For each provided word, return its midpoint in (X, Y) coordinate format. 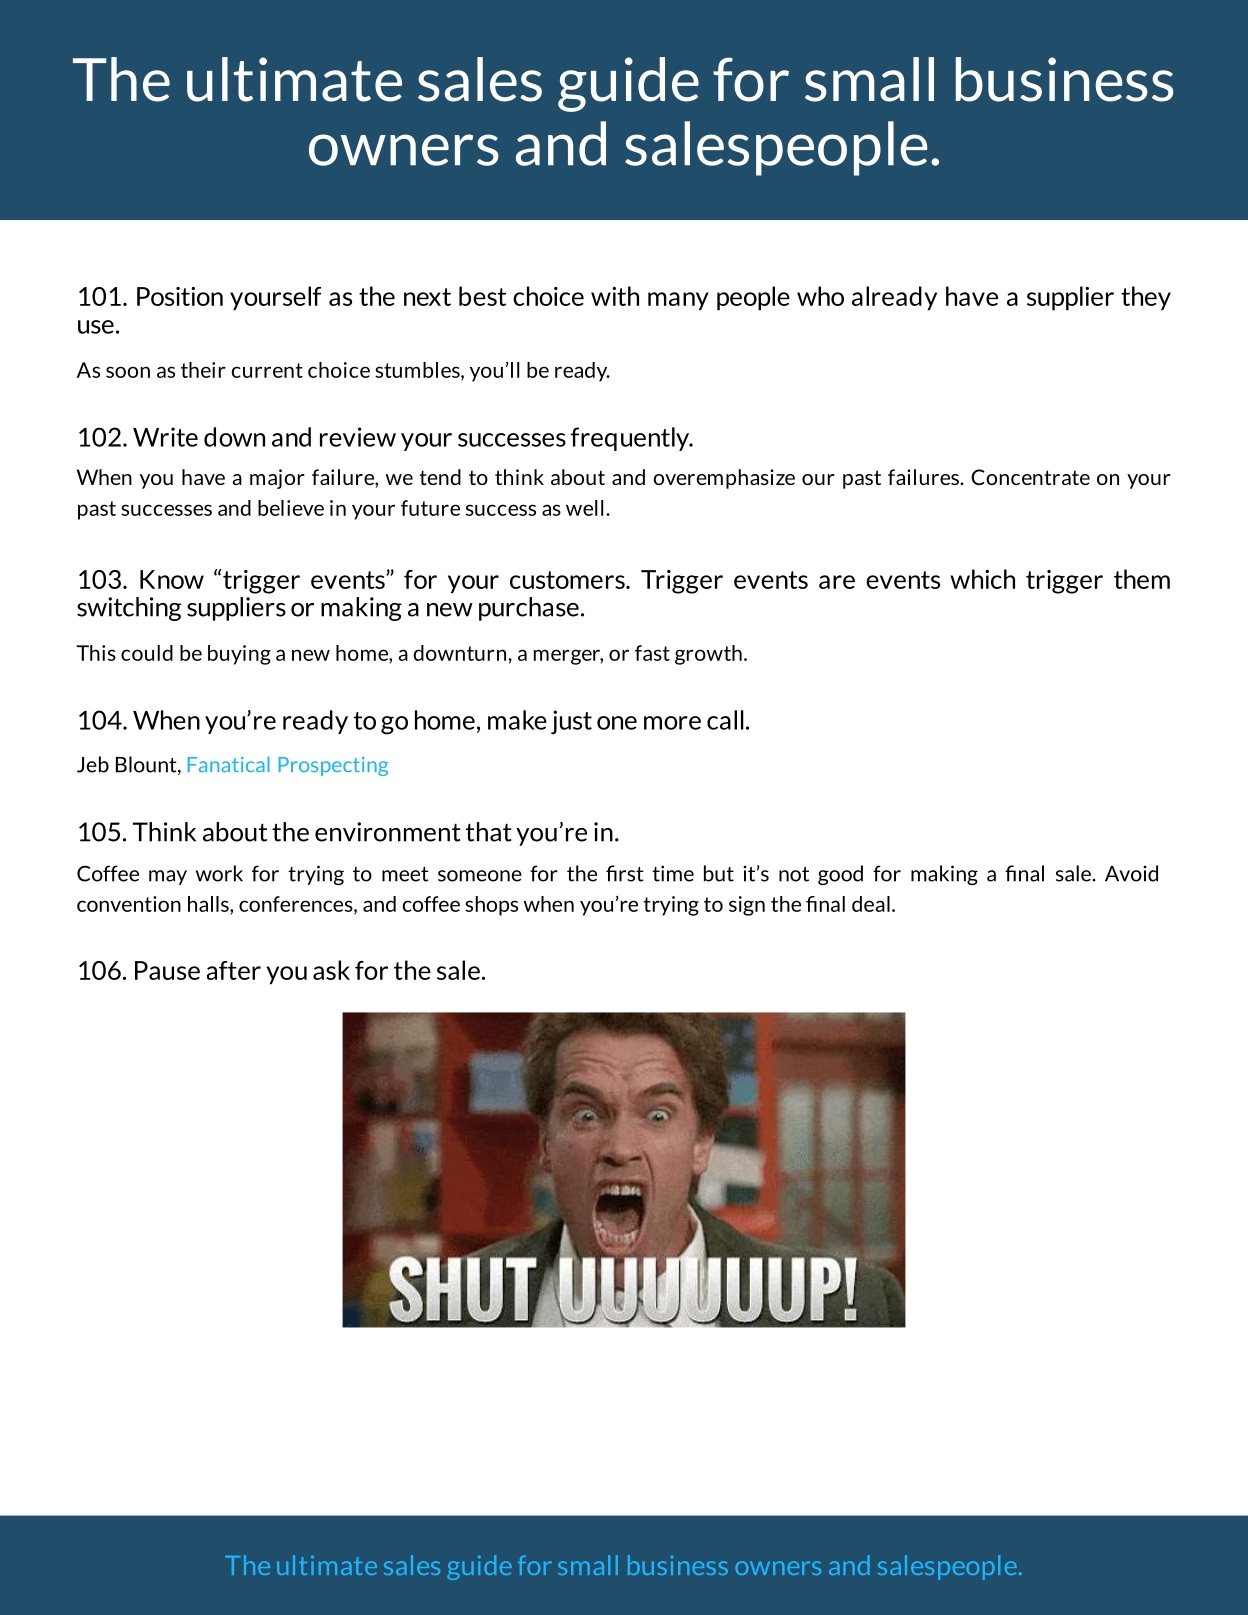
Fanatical (228, 764)
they (1146, 298)
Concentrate (1030, 477)
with (615, 296)
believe (291, 508)
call (725, 720)
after (234, 970)
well (584, 508)
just (571, 722)
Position (180, 296)
